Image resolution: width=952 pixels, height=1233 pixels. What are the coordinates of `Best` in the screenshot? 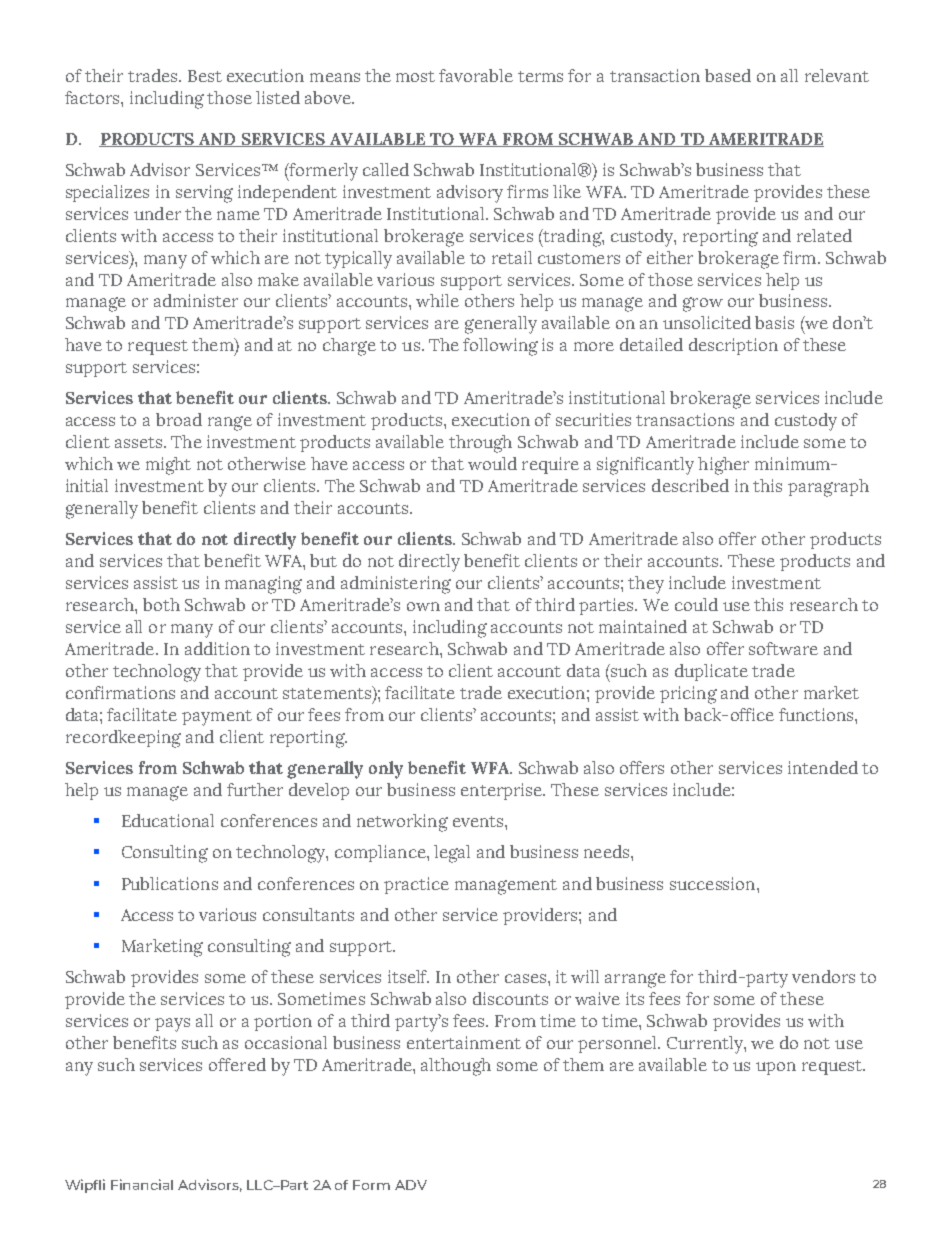 It's located at (205, 76).
